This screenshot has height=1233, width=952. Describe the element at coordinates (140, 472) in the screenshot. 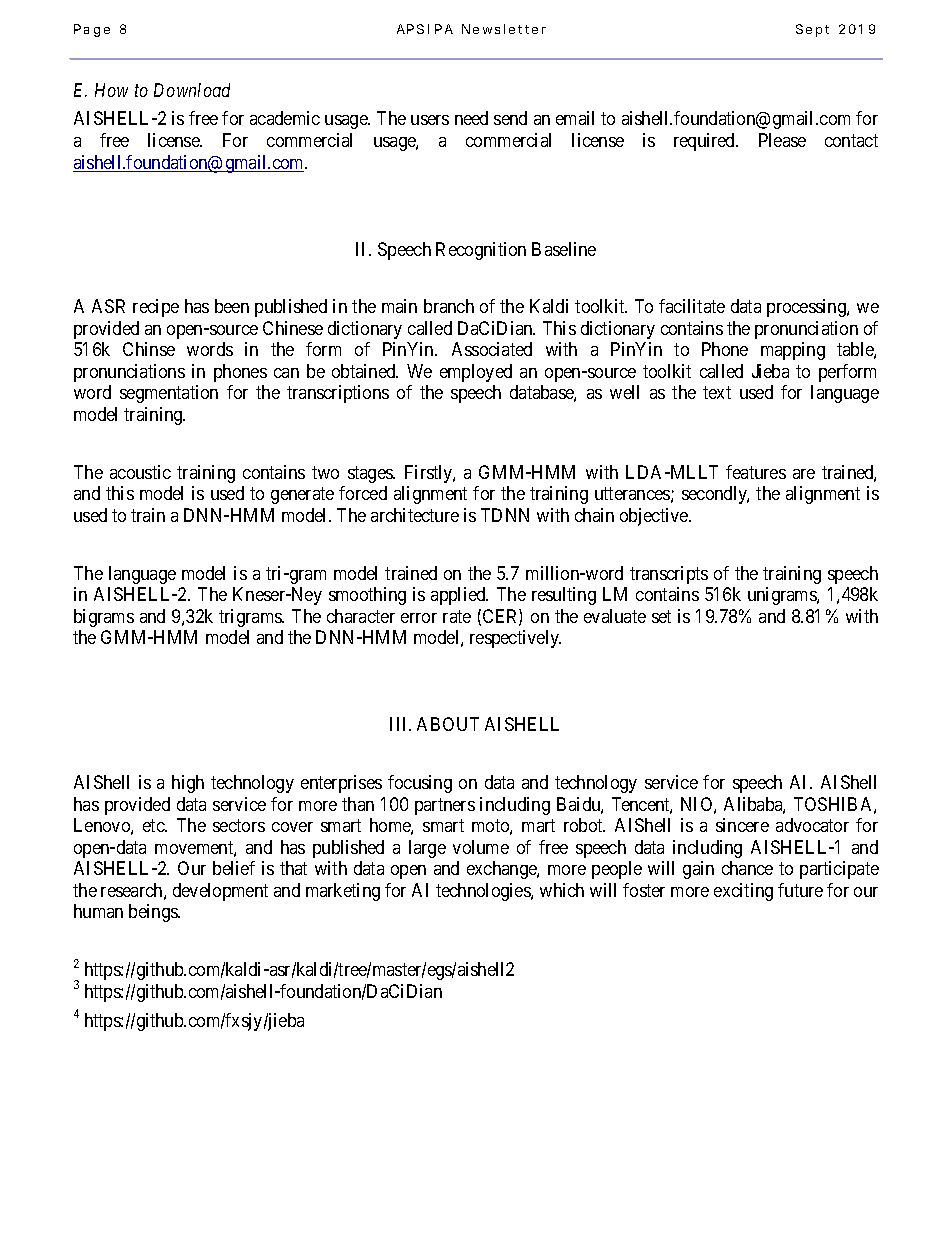

I see `acoustic` at that location.
